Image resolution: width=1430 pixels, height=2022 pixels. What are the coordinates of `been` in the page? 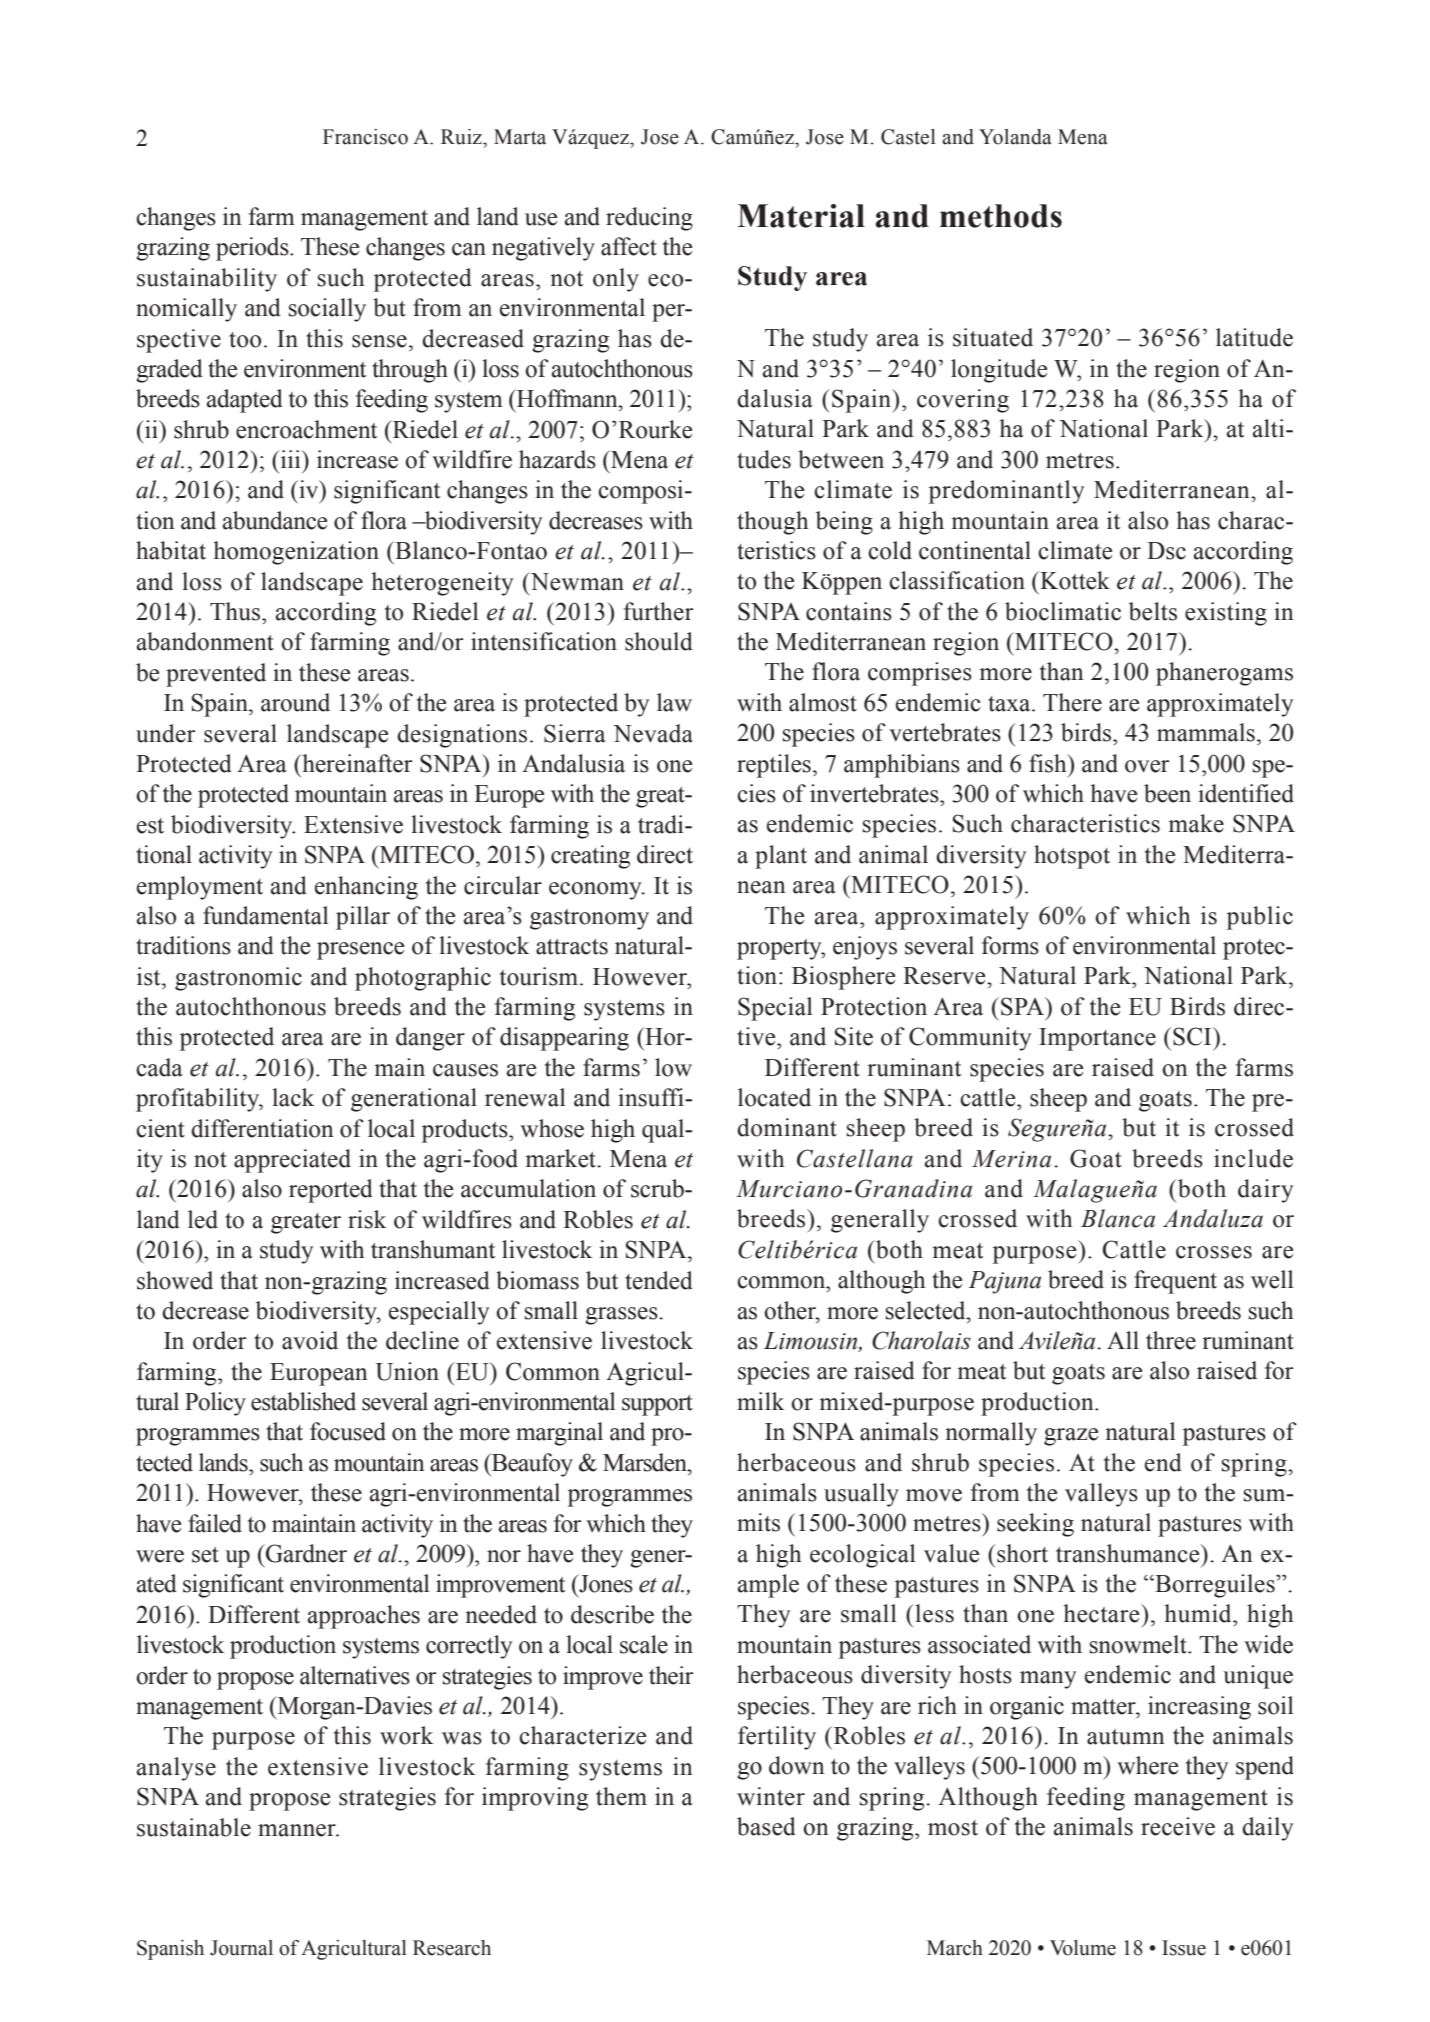 It's located at (1167, 793).
